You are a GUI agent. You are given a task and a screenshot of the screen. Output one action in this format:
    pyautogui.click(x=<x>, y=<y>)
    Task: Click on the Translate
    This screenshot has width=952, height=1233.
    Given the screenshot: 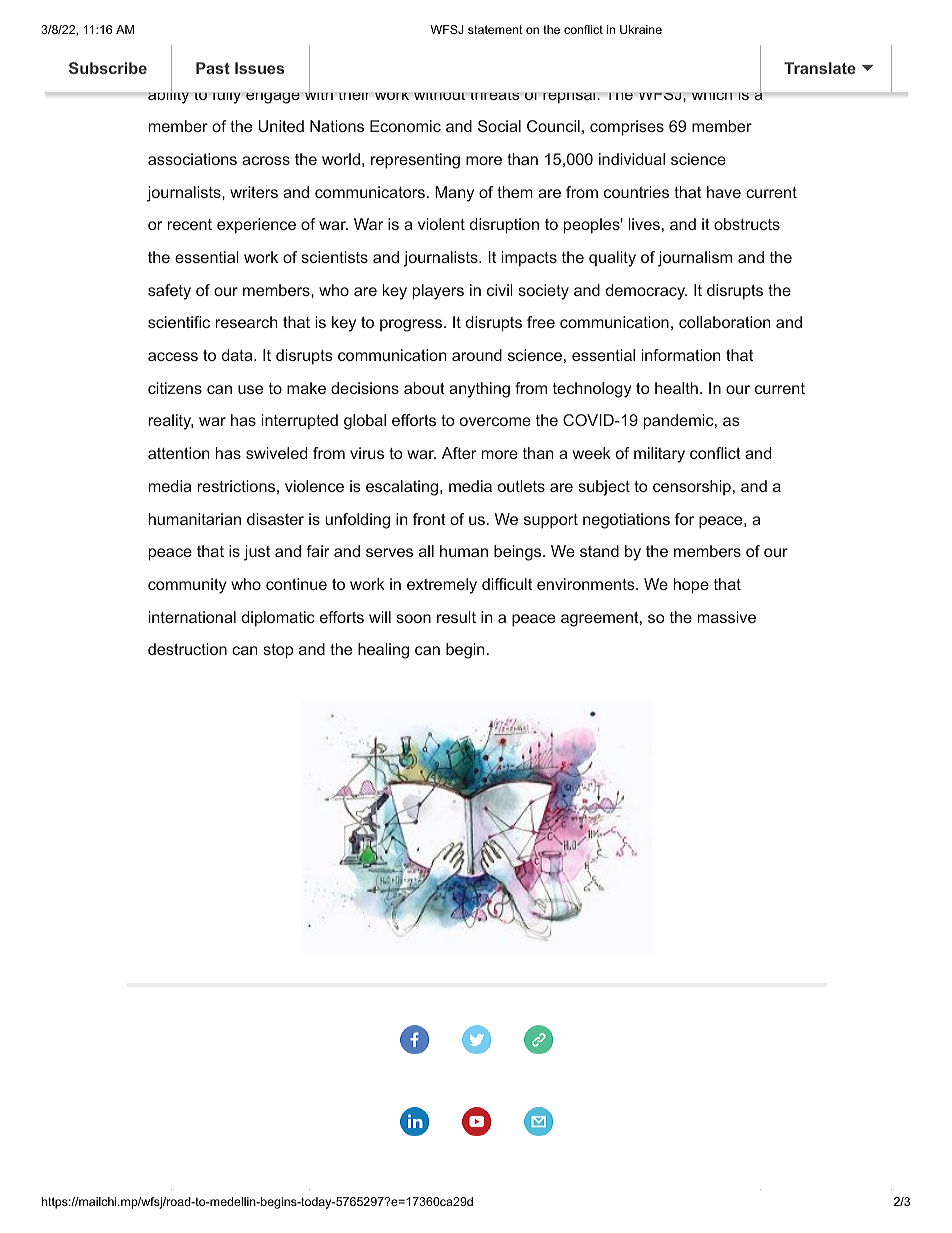 What is the action you would take?
    pyautogui.click(x=820, y=68)
